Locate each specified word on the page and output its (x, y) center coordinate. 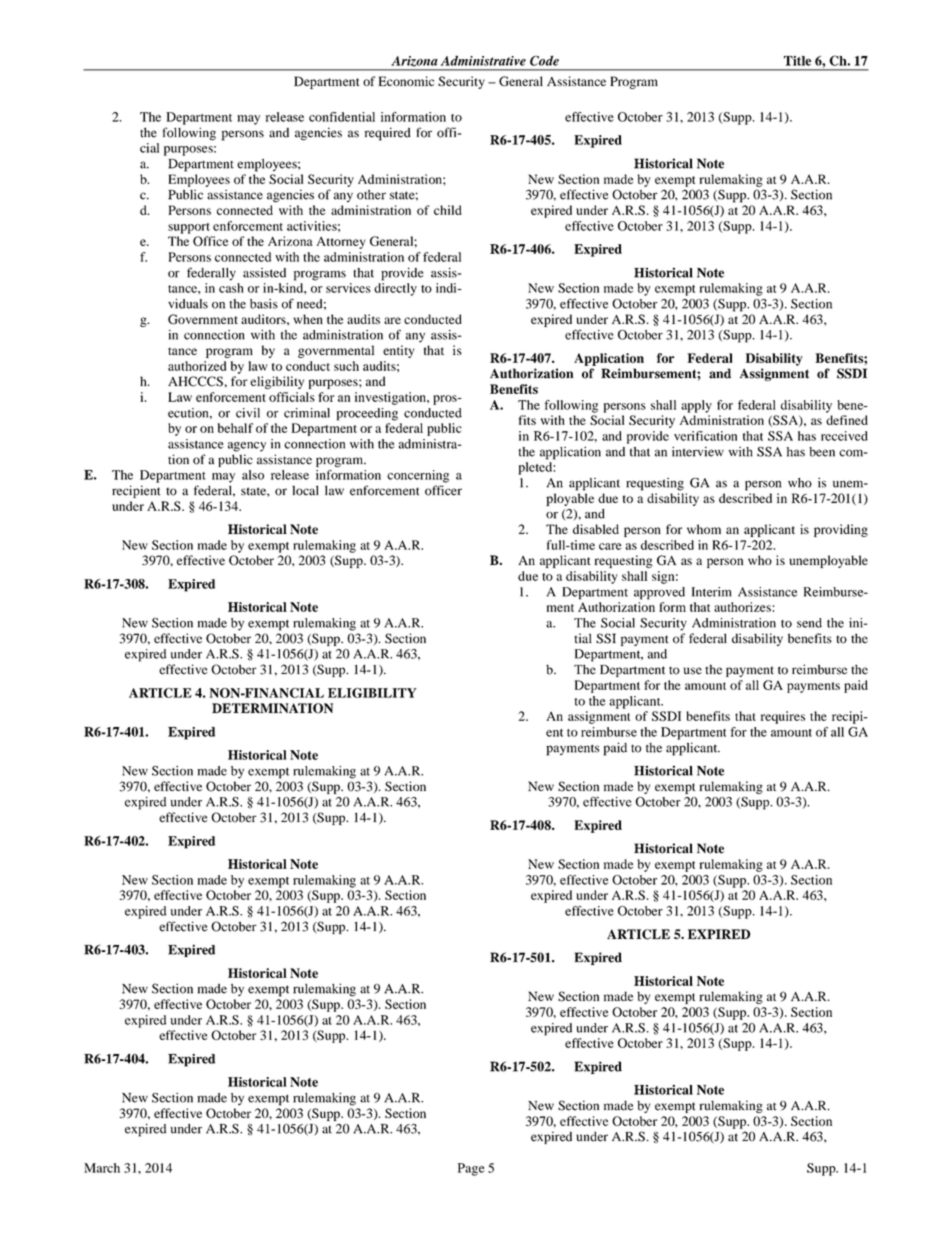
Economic (406, 81)
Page (471, 1169)
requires (783, 717)
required (388, 134)
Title (797, 61)
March (102, 1168)
